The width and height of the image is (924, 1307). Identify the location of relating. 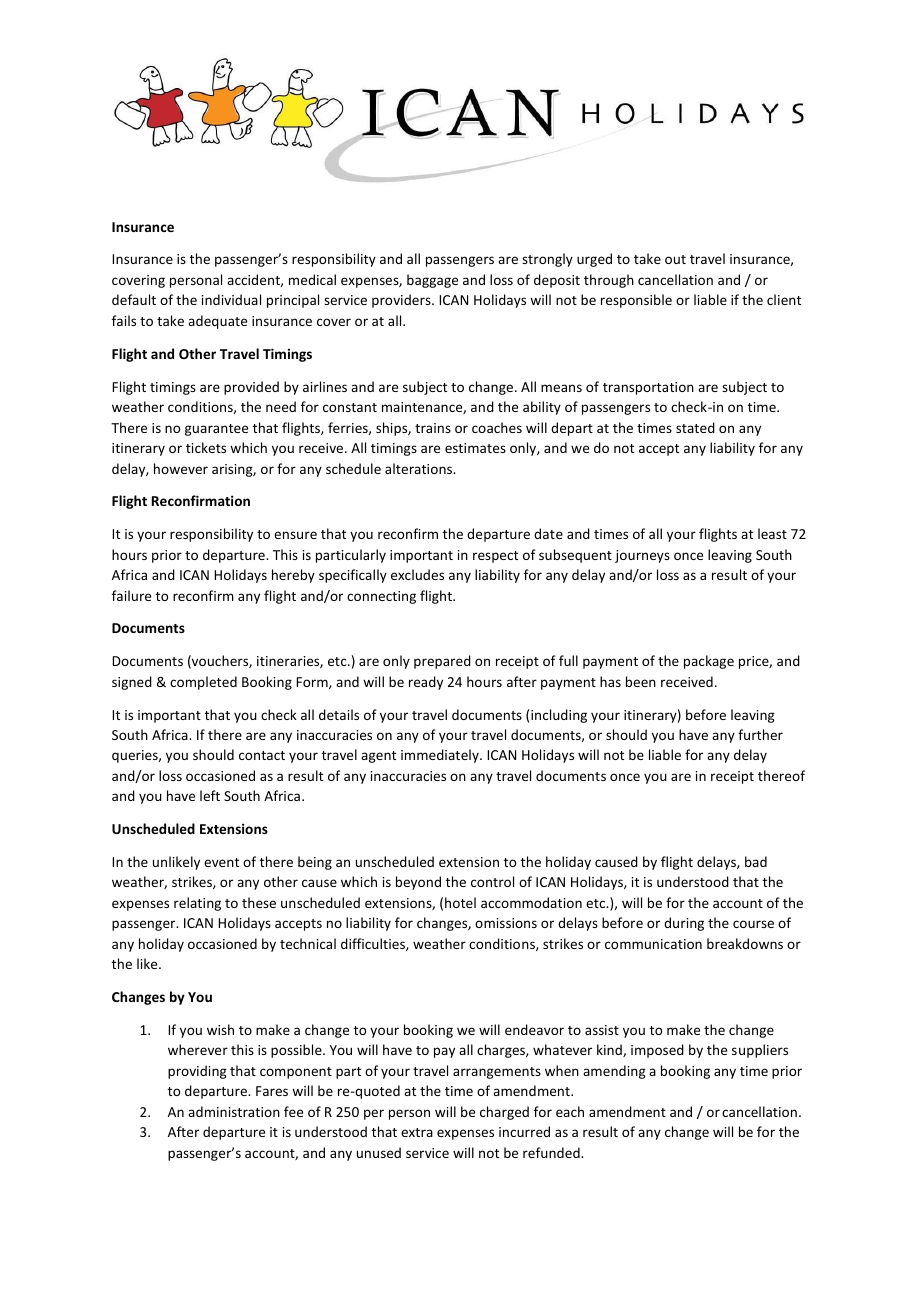
(197, 904).
